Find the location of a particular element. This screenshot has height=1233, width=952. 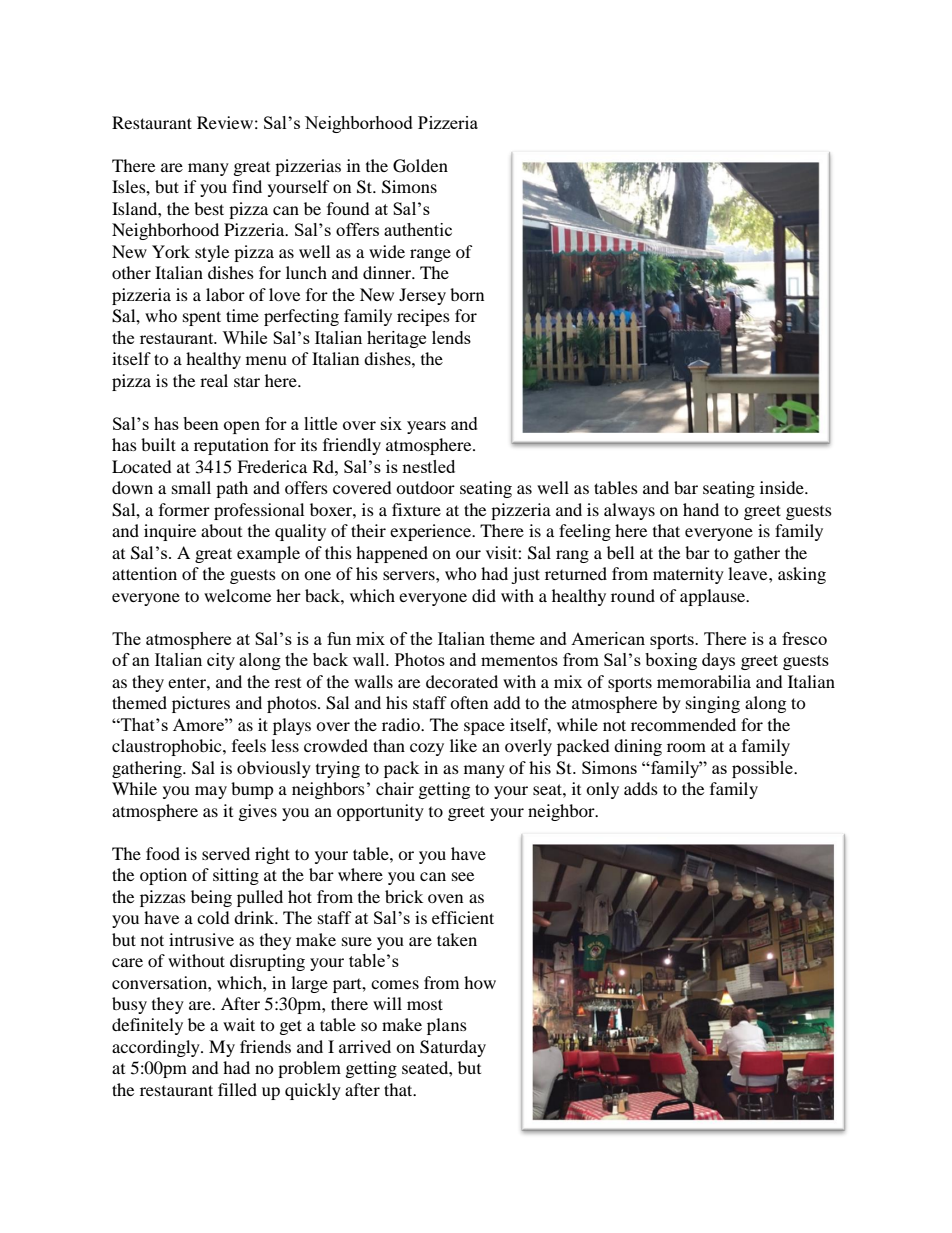

authentic is located at coordinates (418, 229).
